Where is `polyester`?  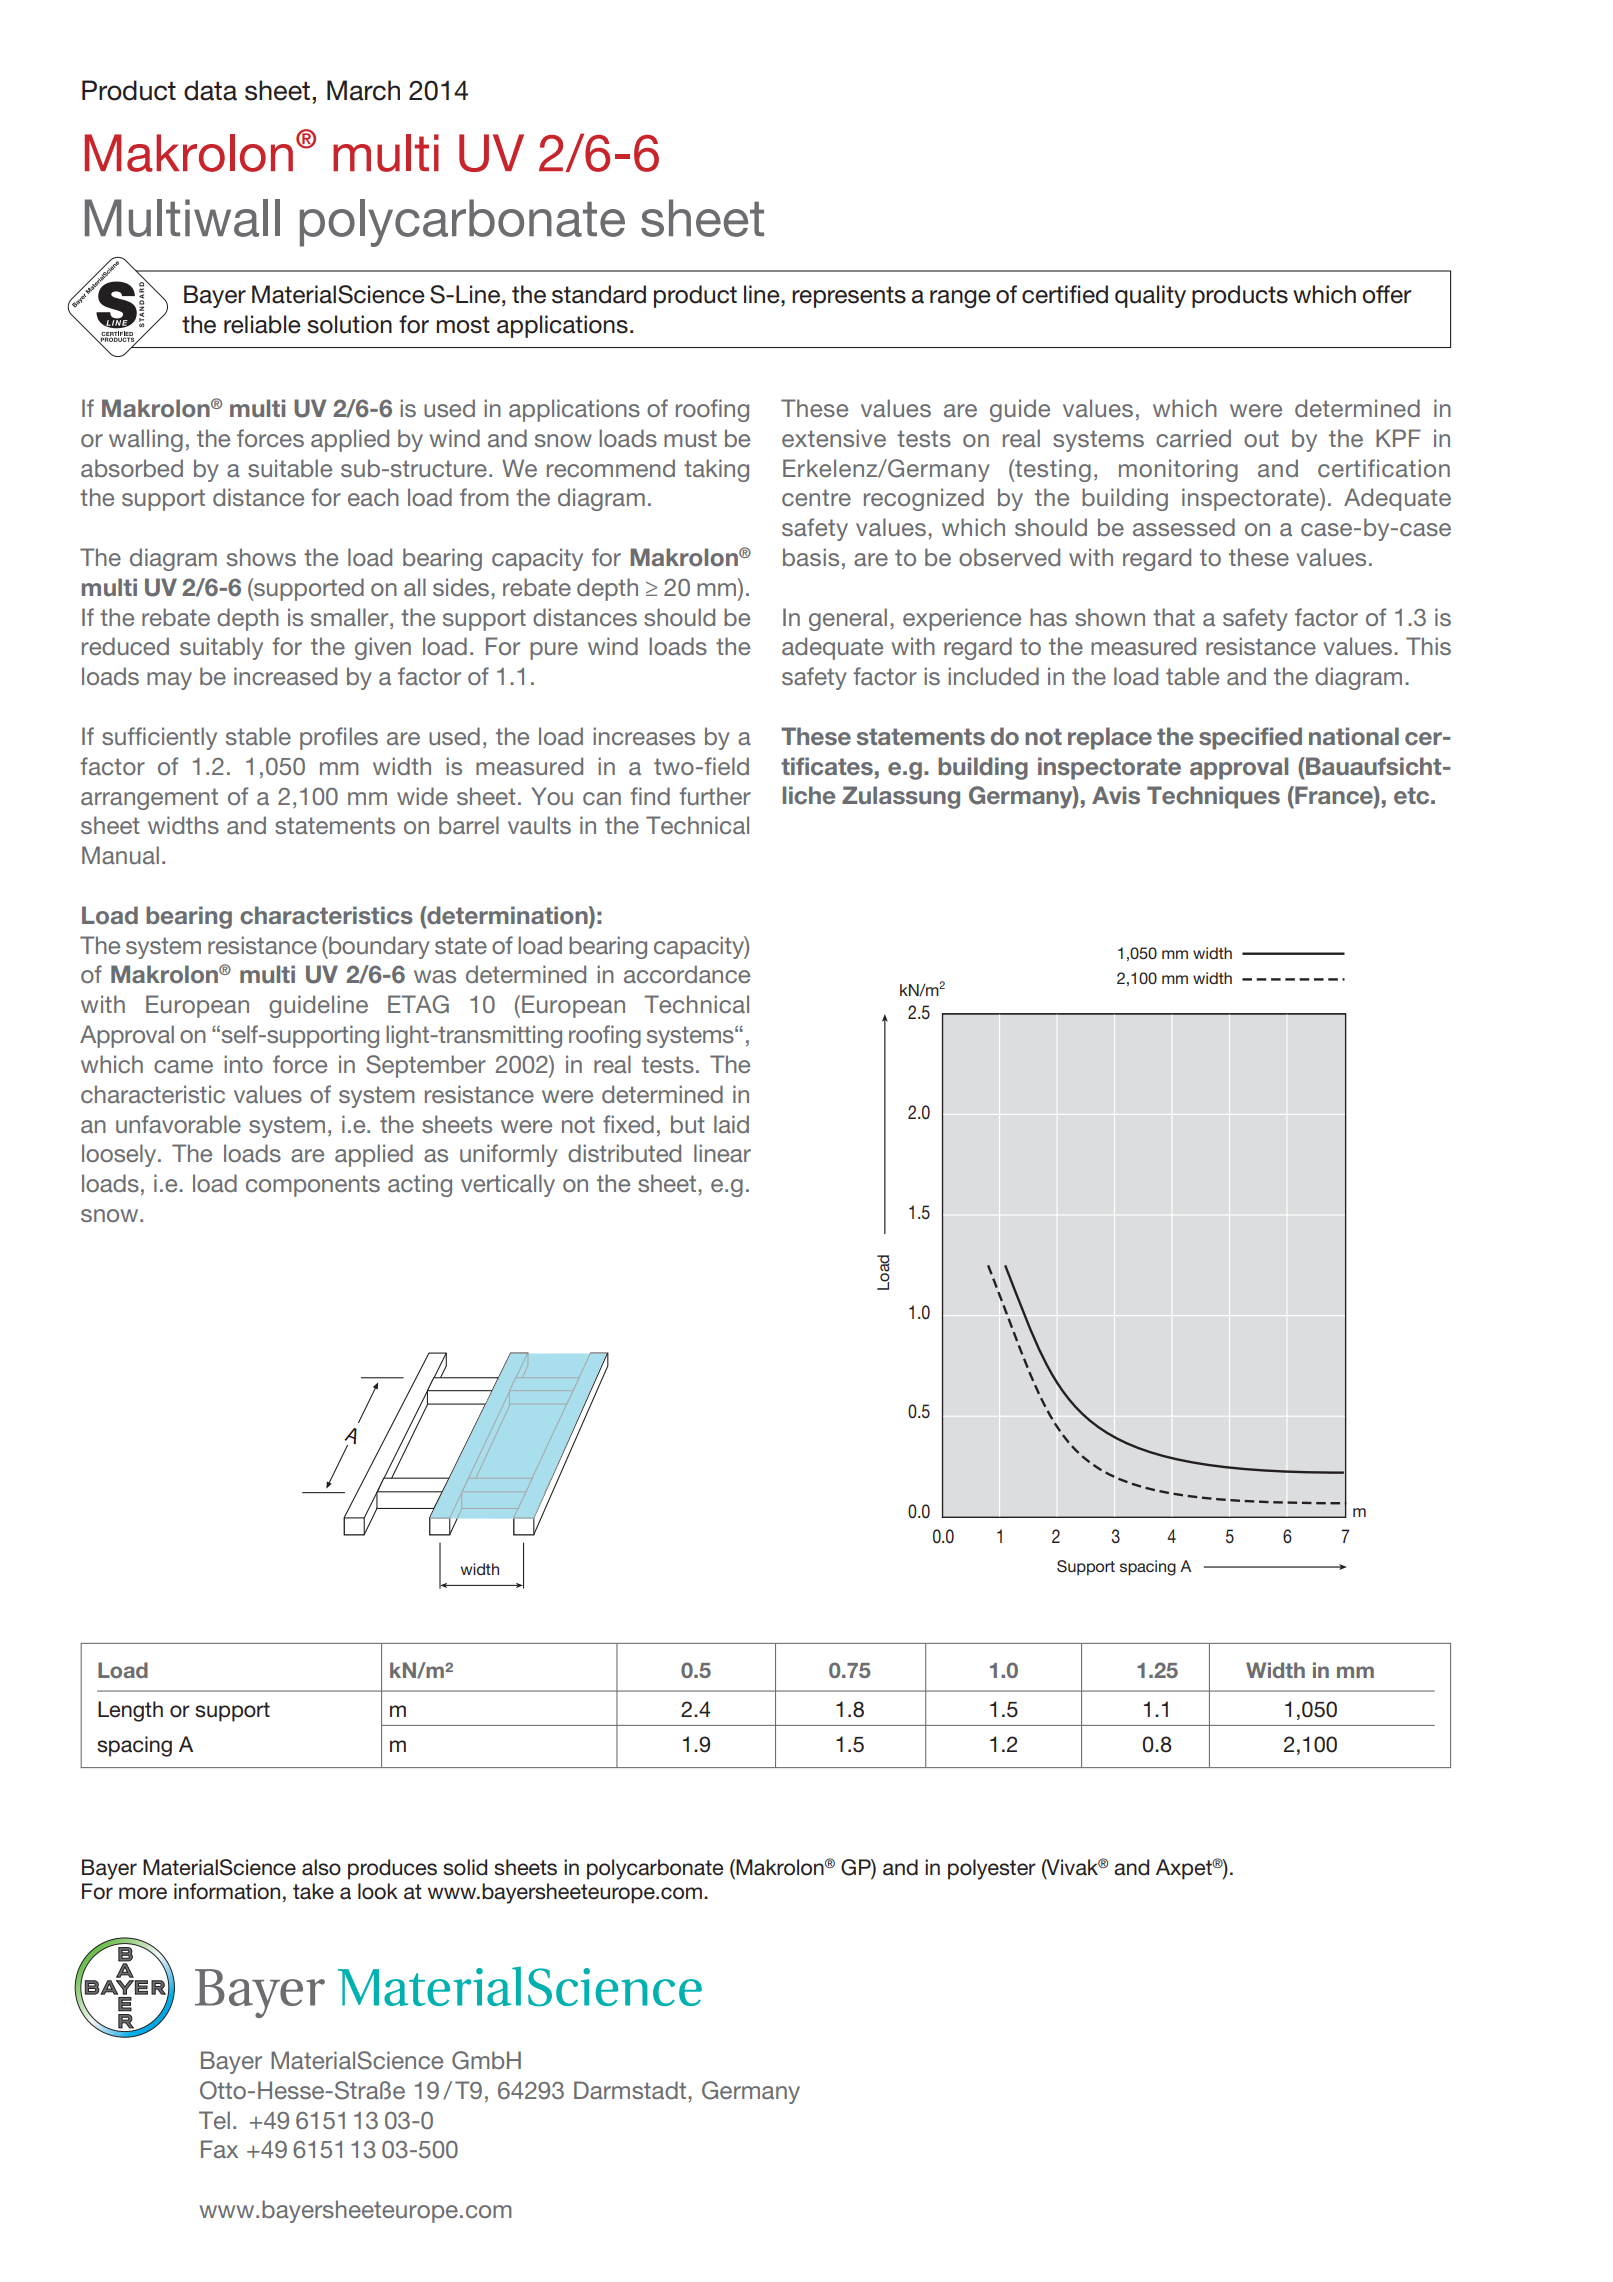
polyester is located at coordinates (992, 1869).
